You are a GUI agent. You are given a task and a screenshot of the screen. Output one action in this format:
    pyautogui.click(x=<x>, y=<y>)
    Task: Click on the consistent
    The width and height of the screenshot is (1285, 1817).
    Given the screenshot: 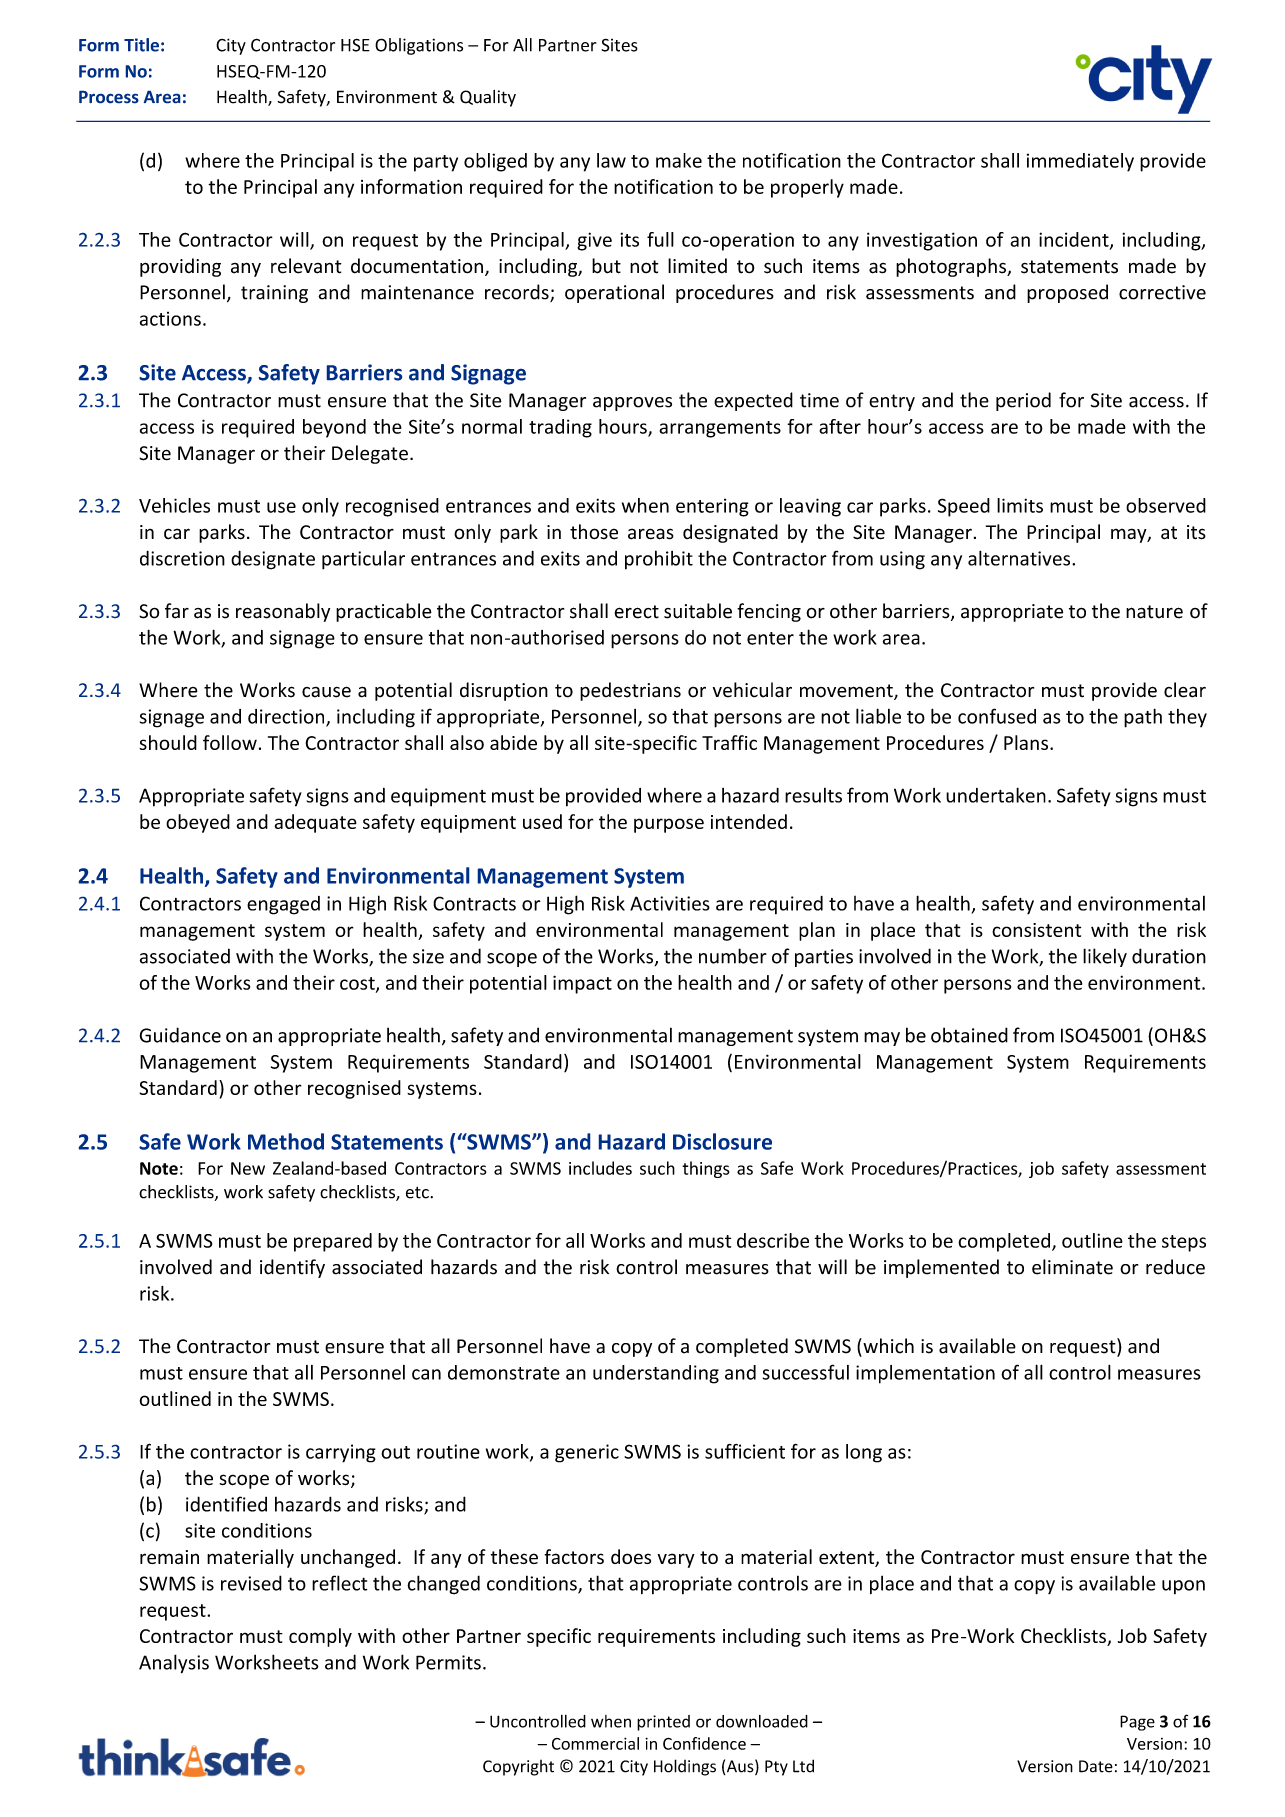 What is the action you would take?
    pyautogui.click(x=1036, y=930)
